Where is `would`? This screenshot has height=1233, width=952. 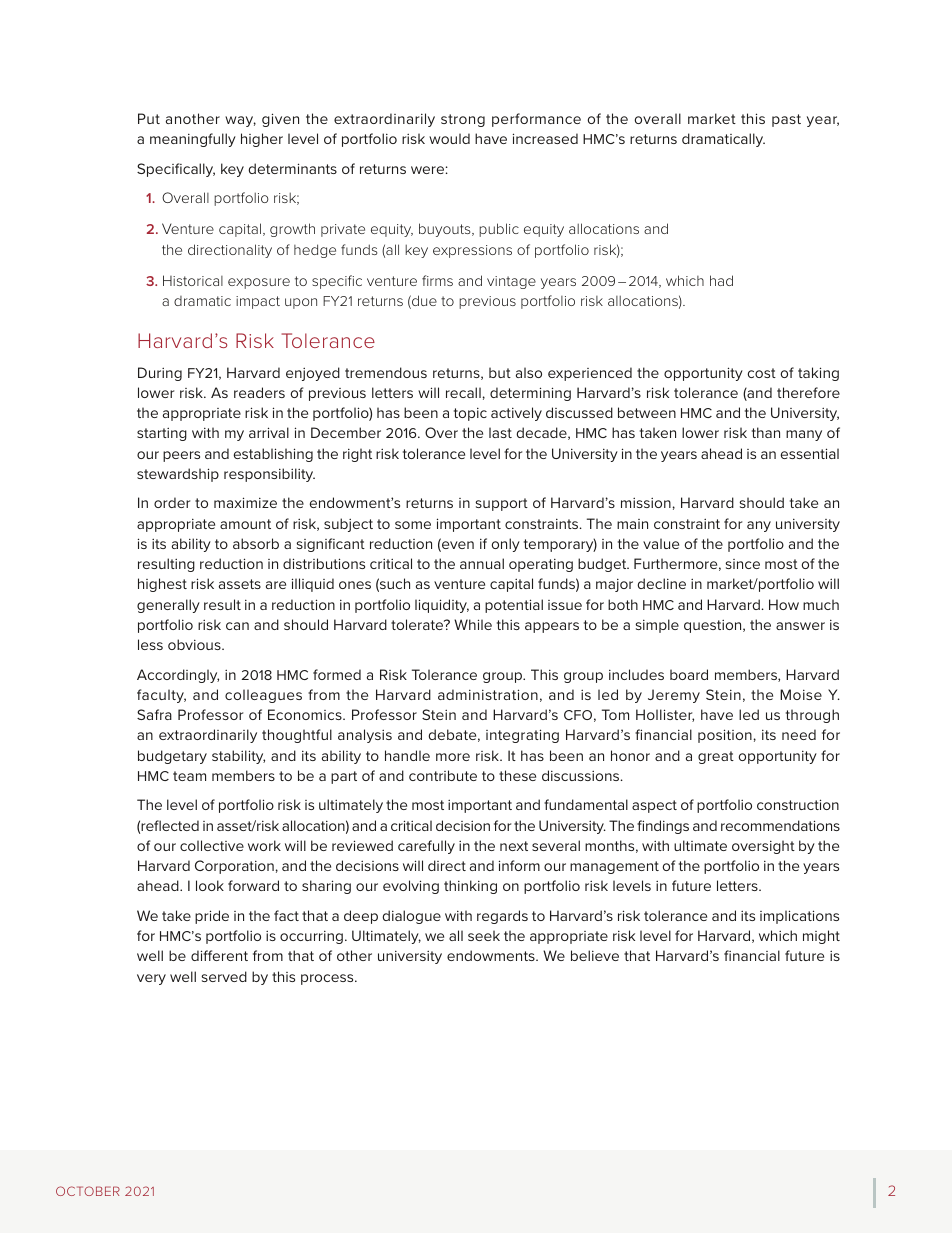 would is located at coordinates (449, 138).
